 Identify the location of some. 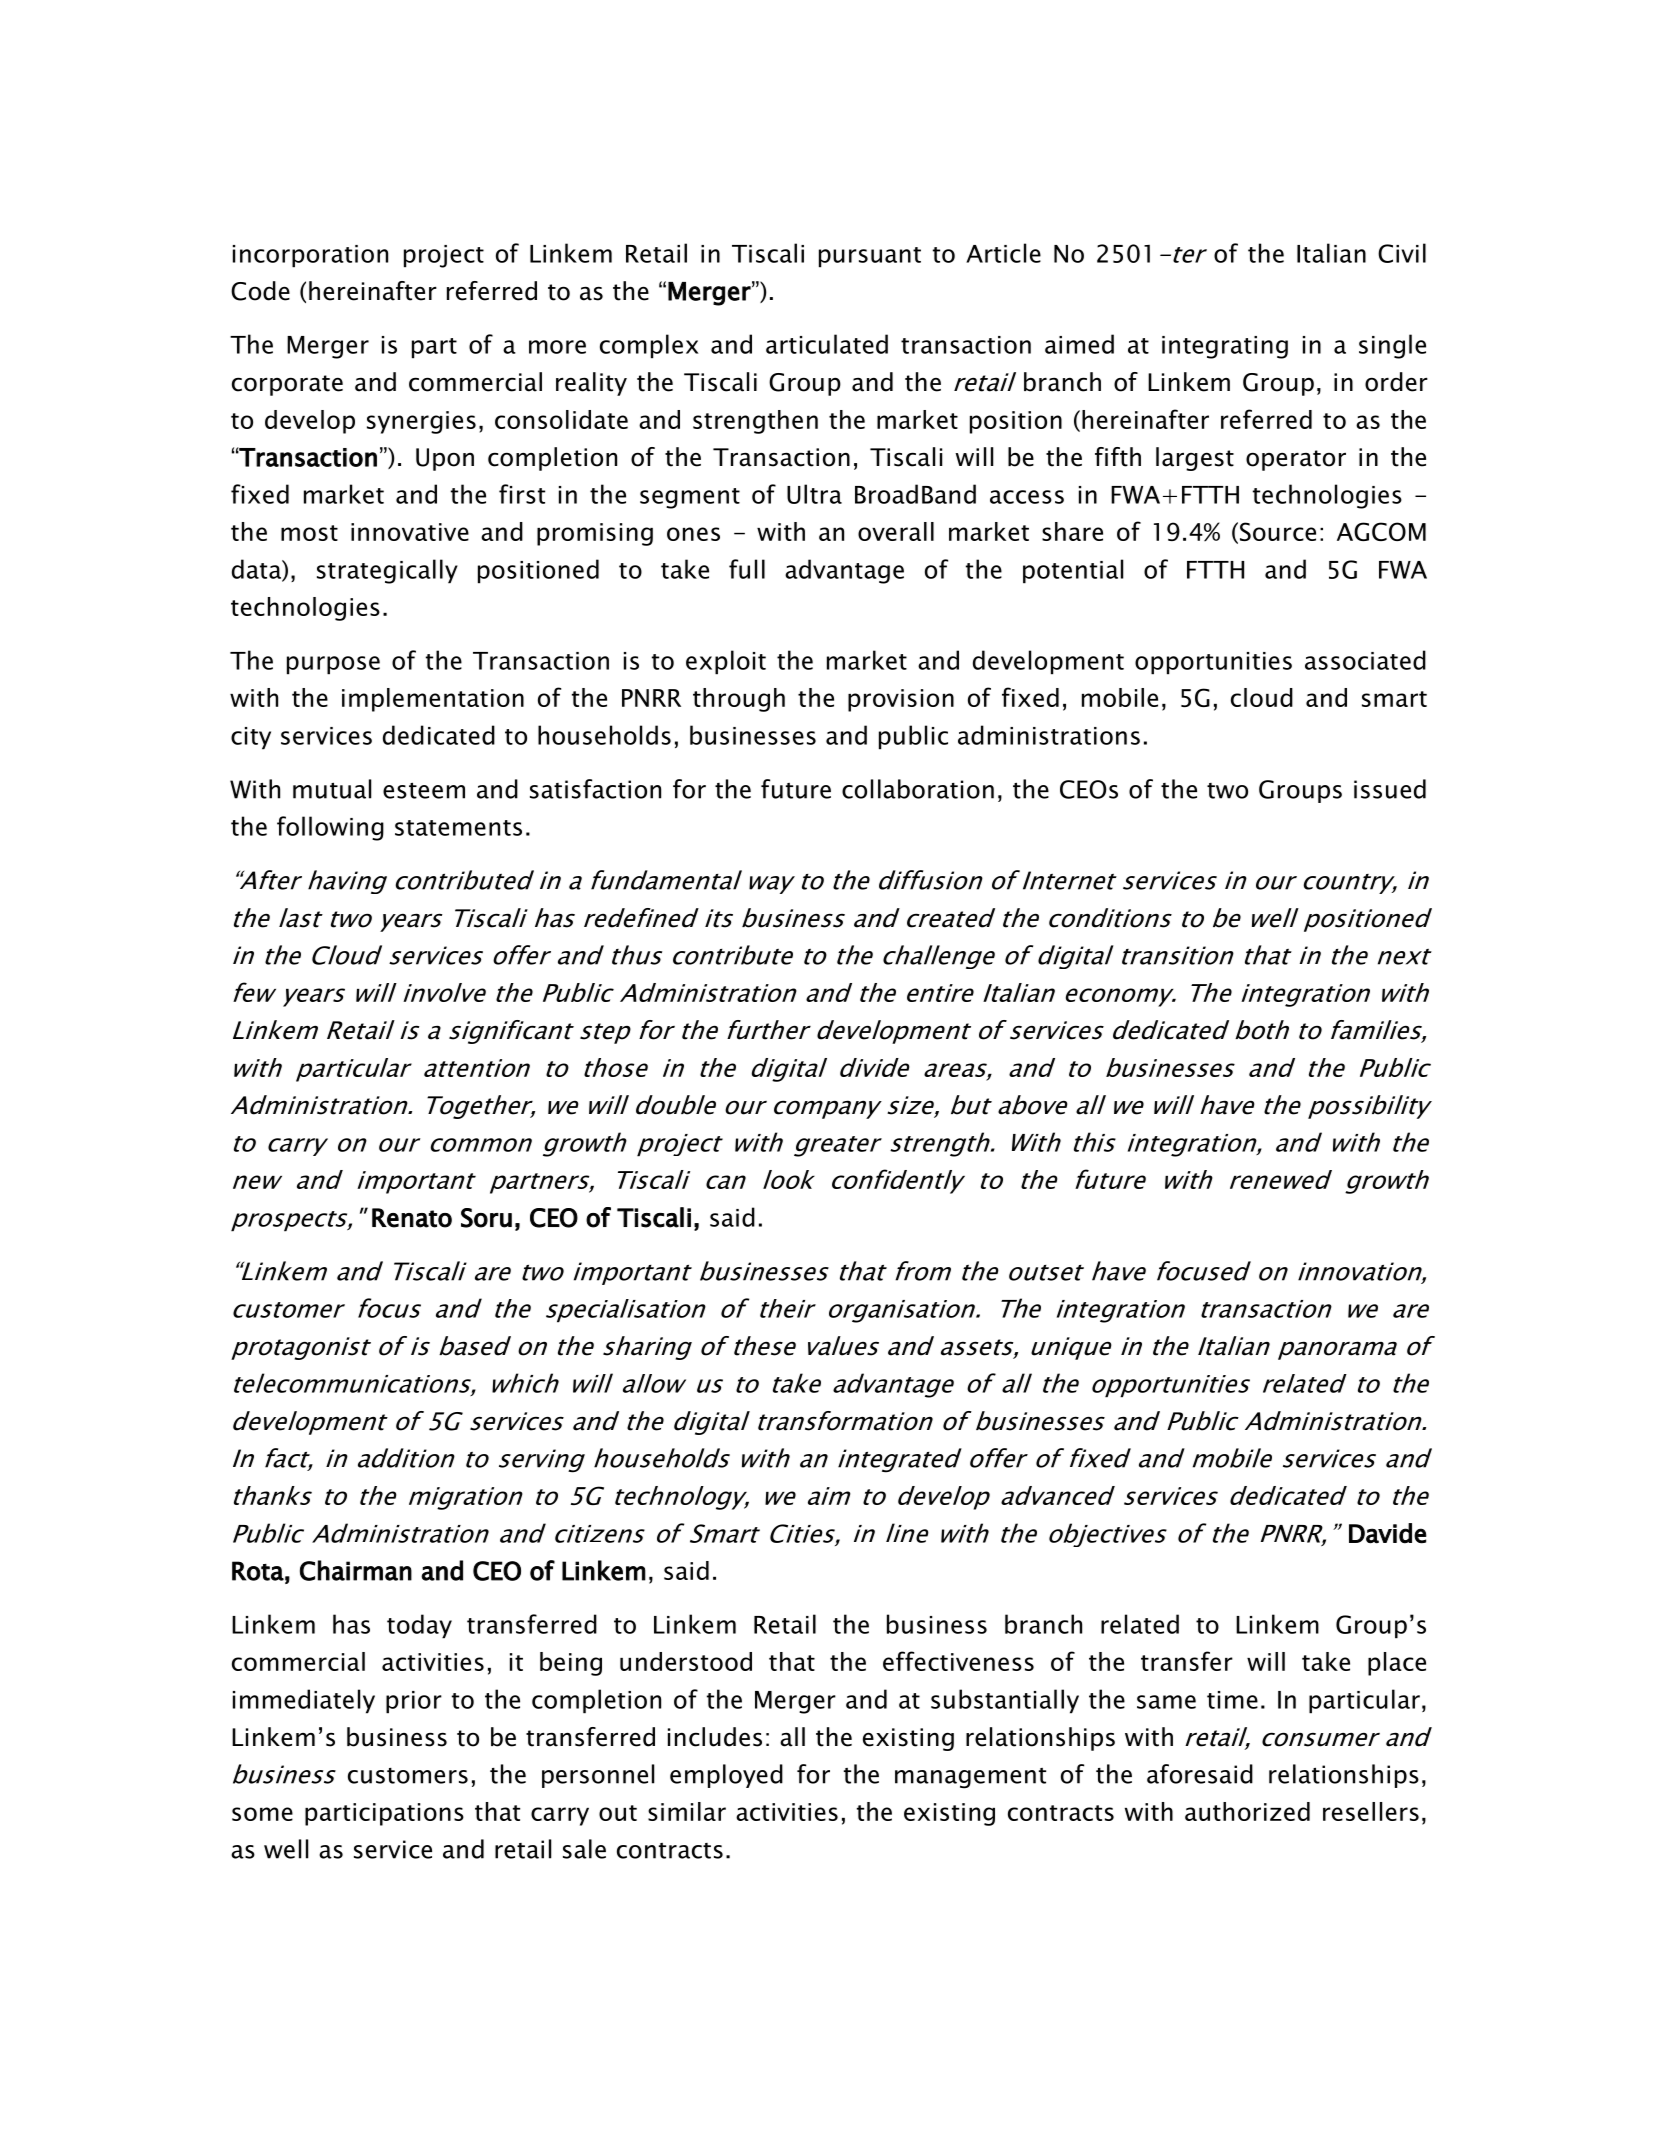
(262, 1814).
